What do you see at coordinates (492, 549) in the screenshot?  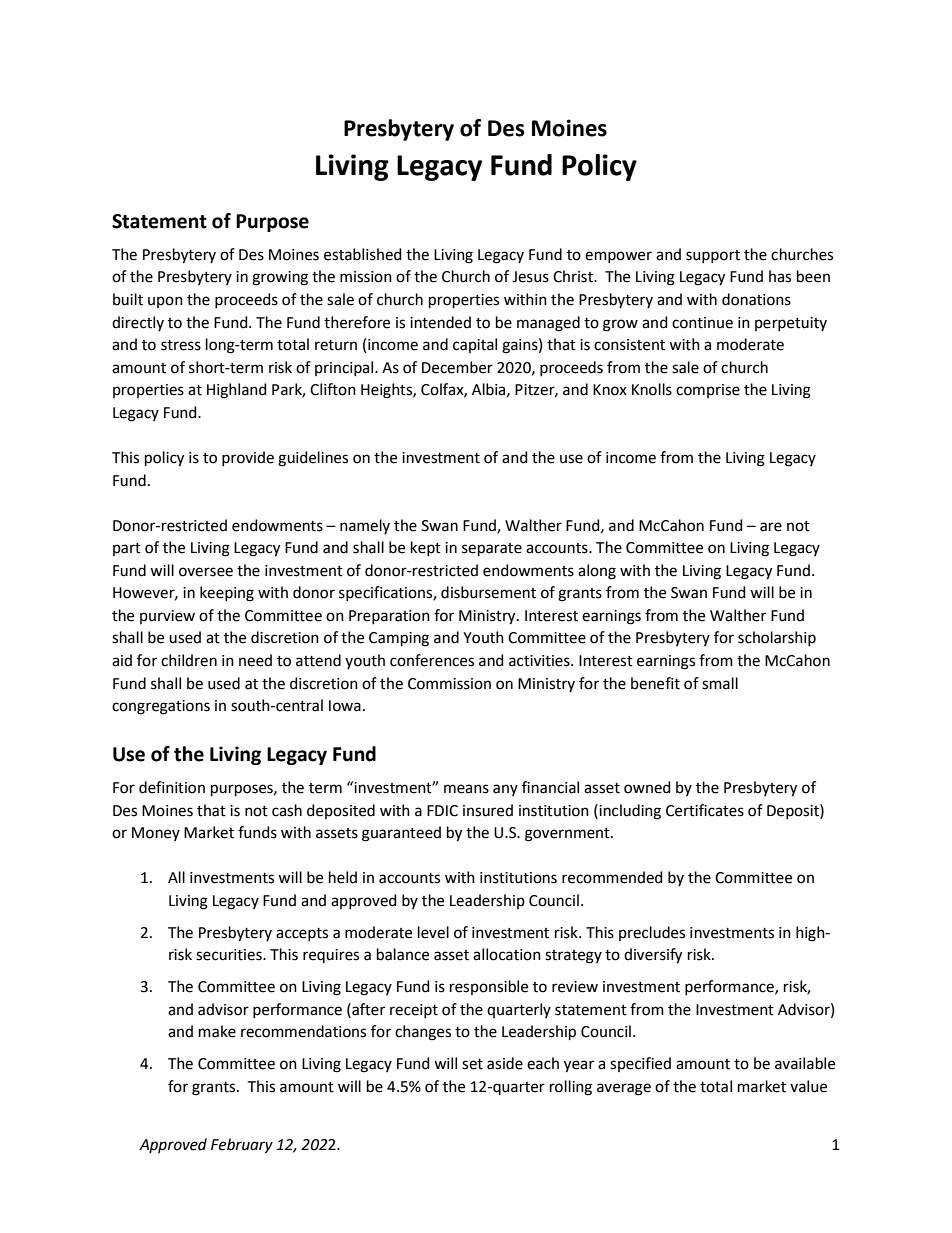 I see `separate` at bounding box center [492, 549].
